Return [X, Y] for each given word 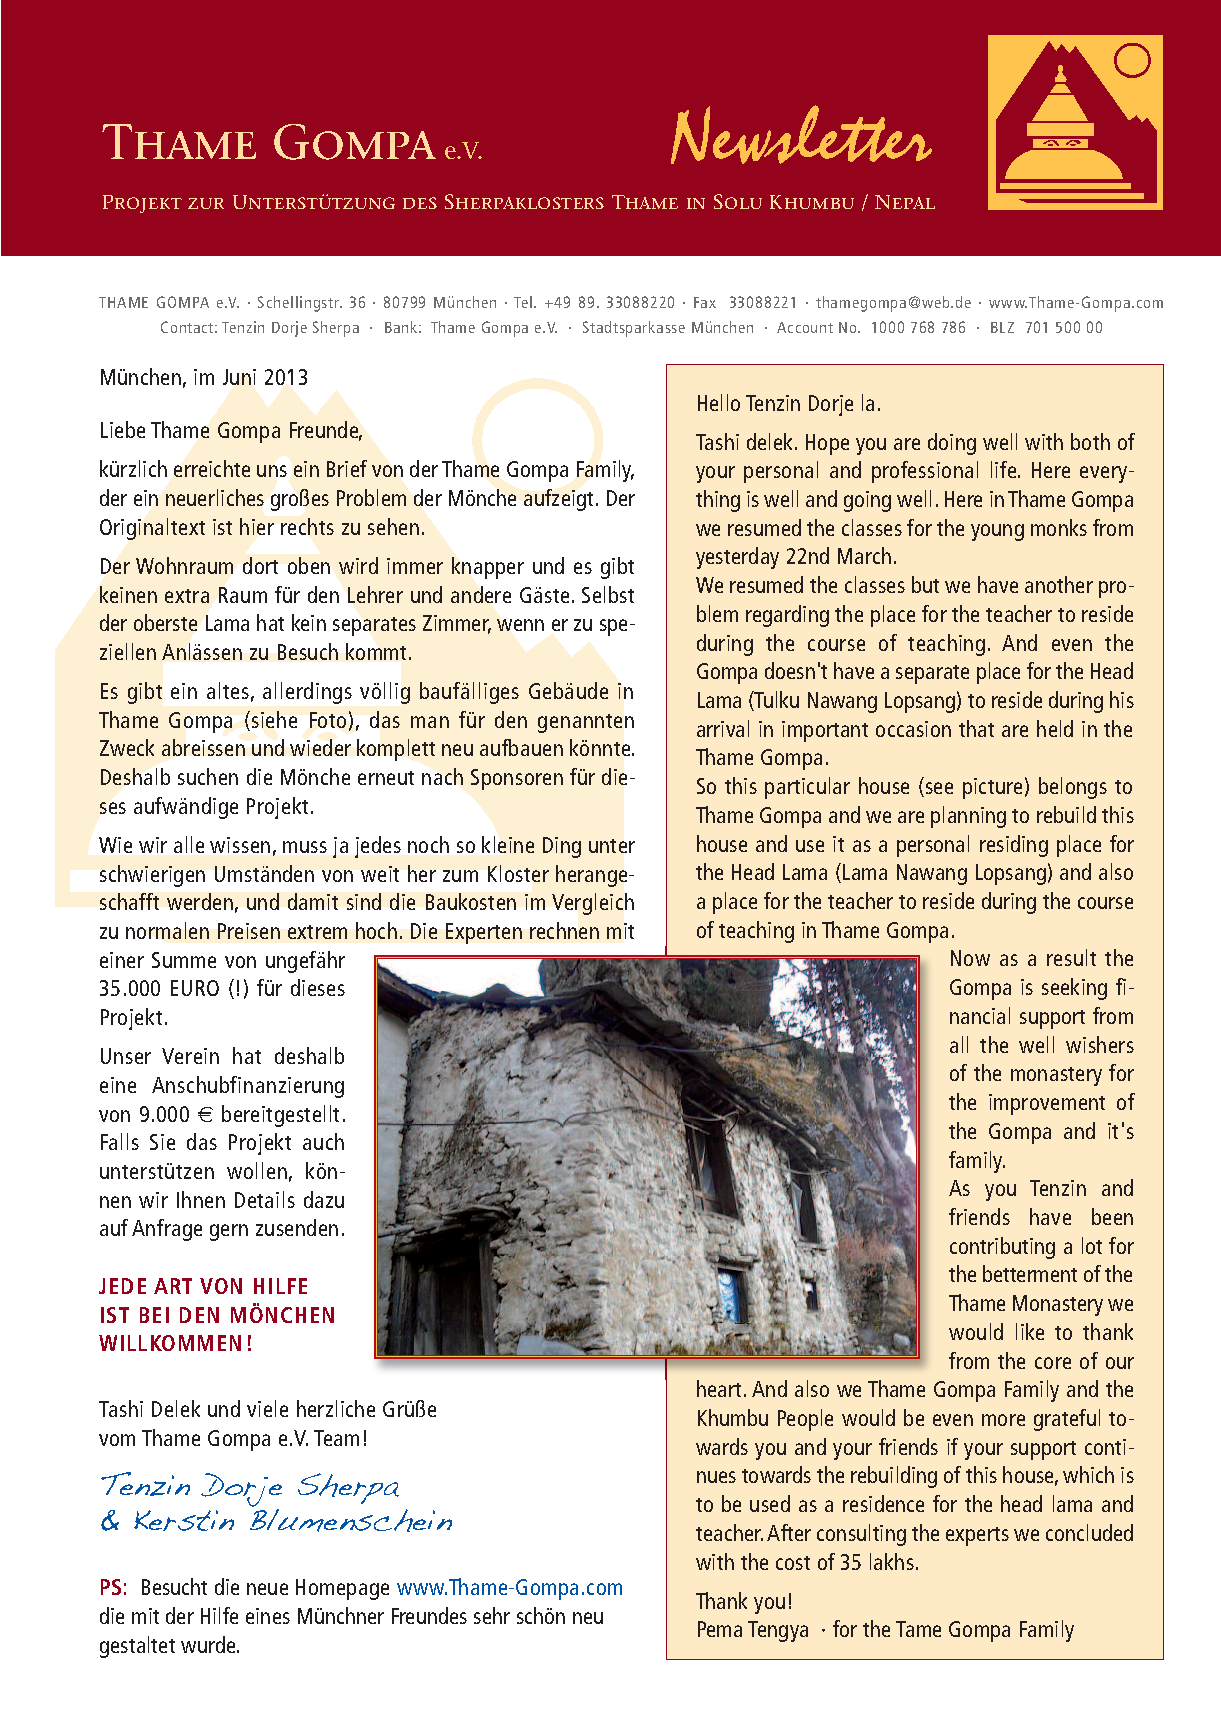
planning [968, 817]
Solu [738, 201]
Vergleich [593, 904]
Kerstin [184, 1520]
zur [206, 203]
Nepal [905, 202]
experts [977, 1536]
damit [313, 901]
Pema [720, 1629]
